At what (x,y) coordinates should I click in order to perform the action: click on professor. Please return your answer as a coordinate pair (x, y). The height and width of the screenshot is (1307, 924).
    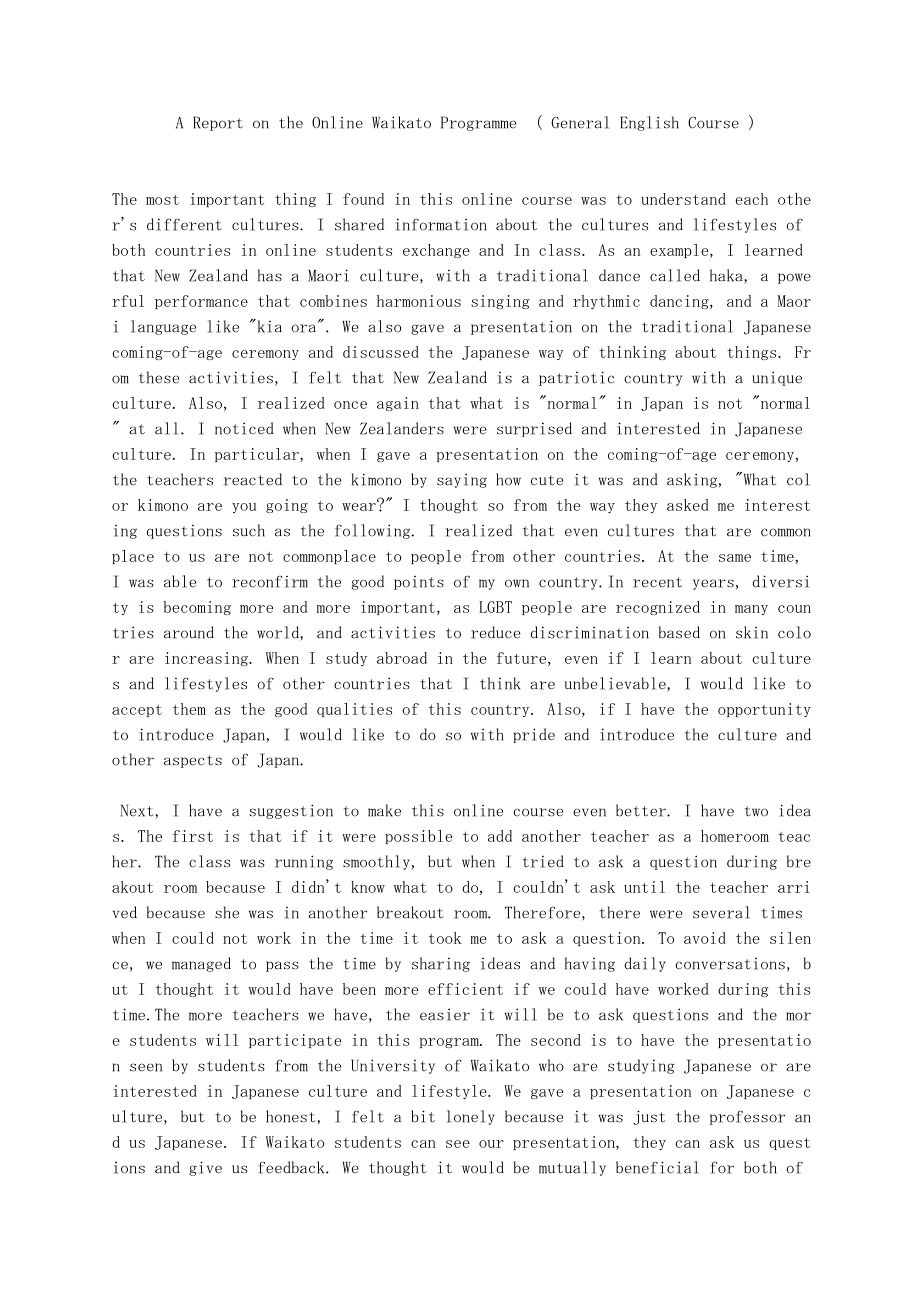
    Looking at the image, I should click on (747, 1117).
